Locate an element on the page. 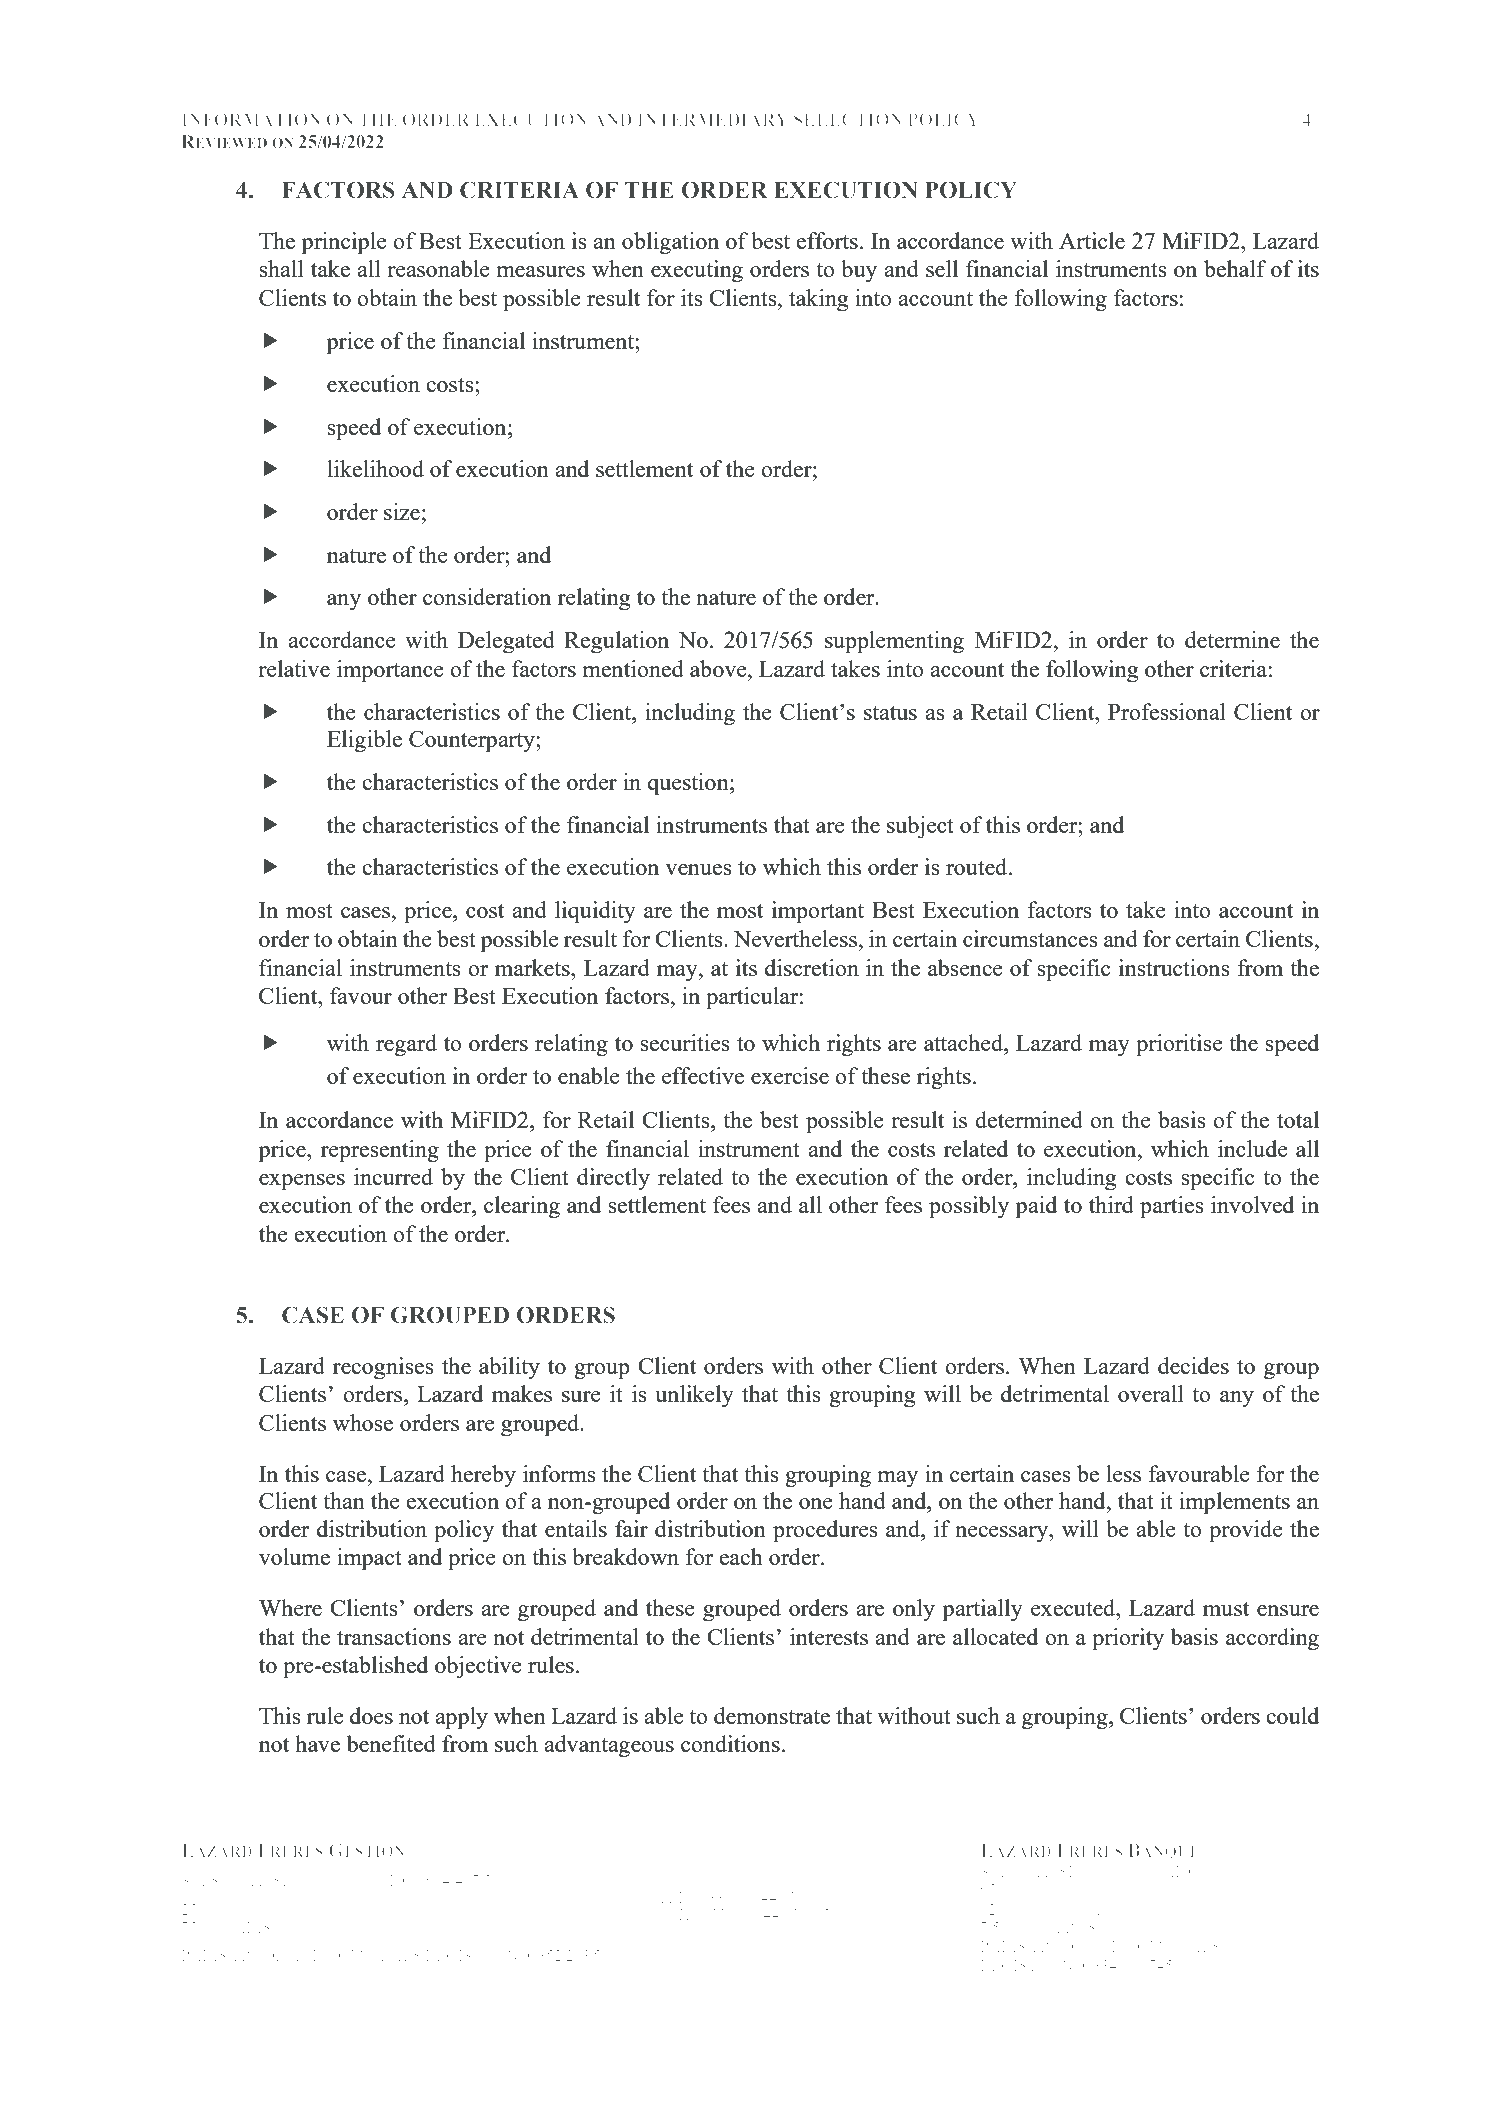 The height and width of the page is (2123, 1501). exercise is located at coordinates (790, 1075).
